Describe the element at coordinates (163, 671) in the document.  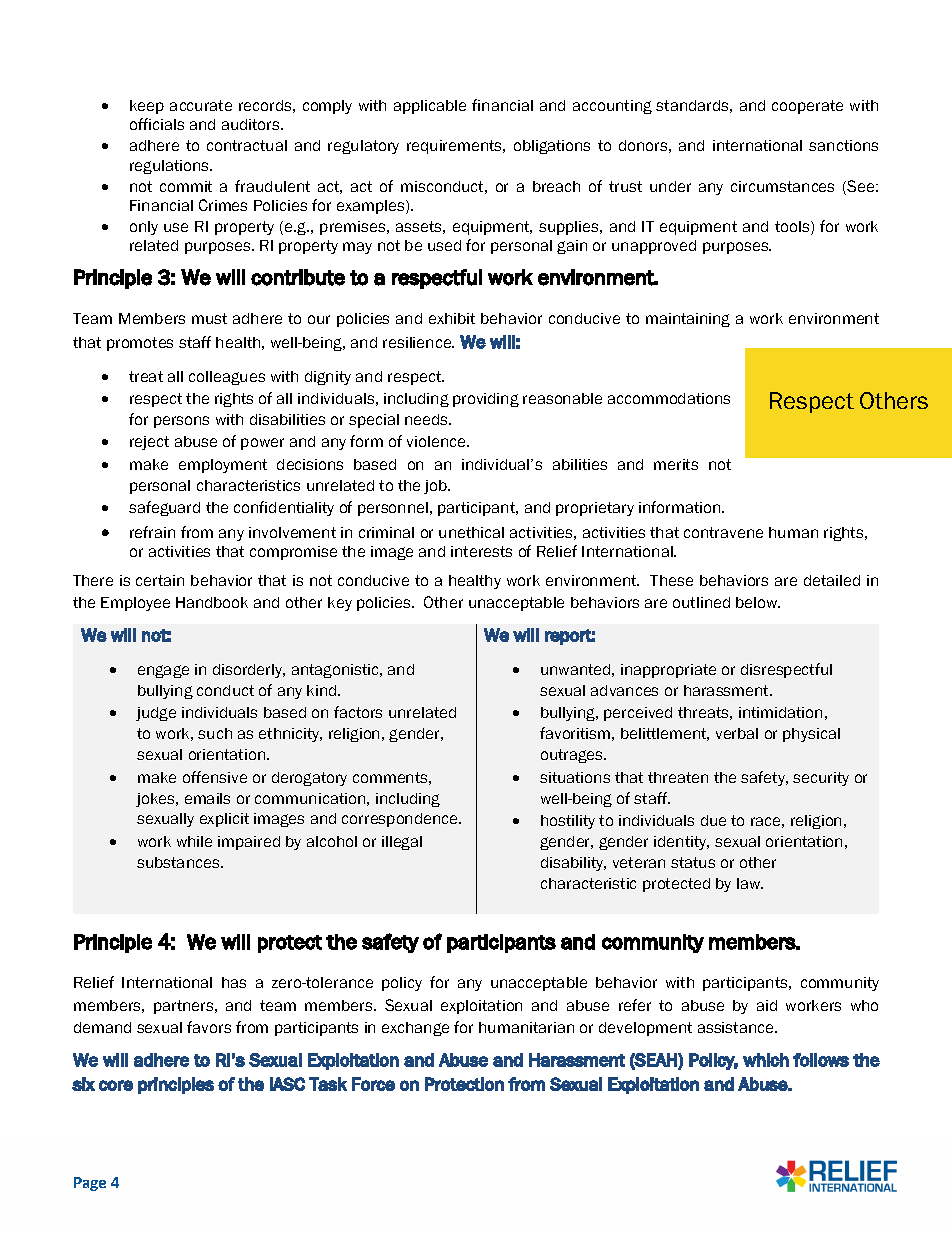
I see `engage` at that location.
